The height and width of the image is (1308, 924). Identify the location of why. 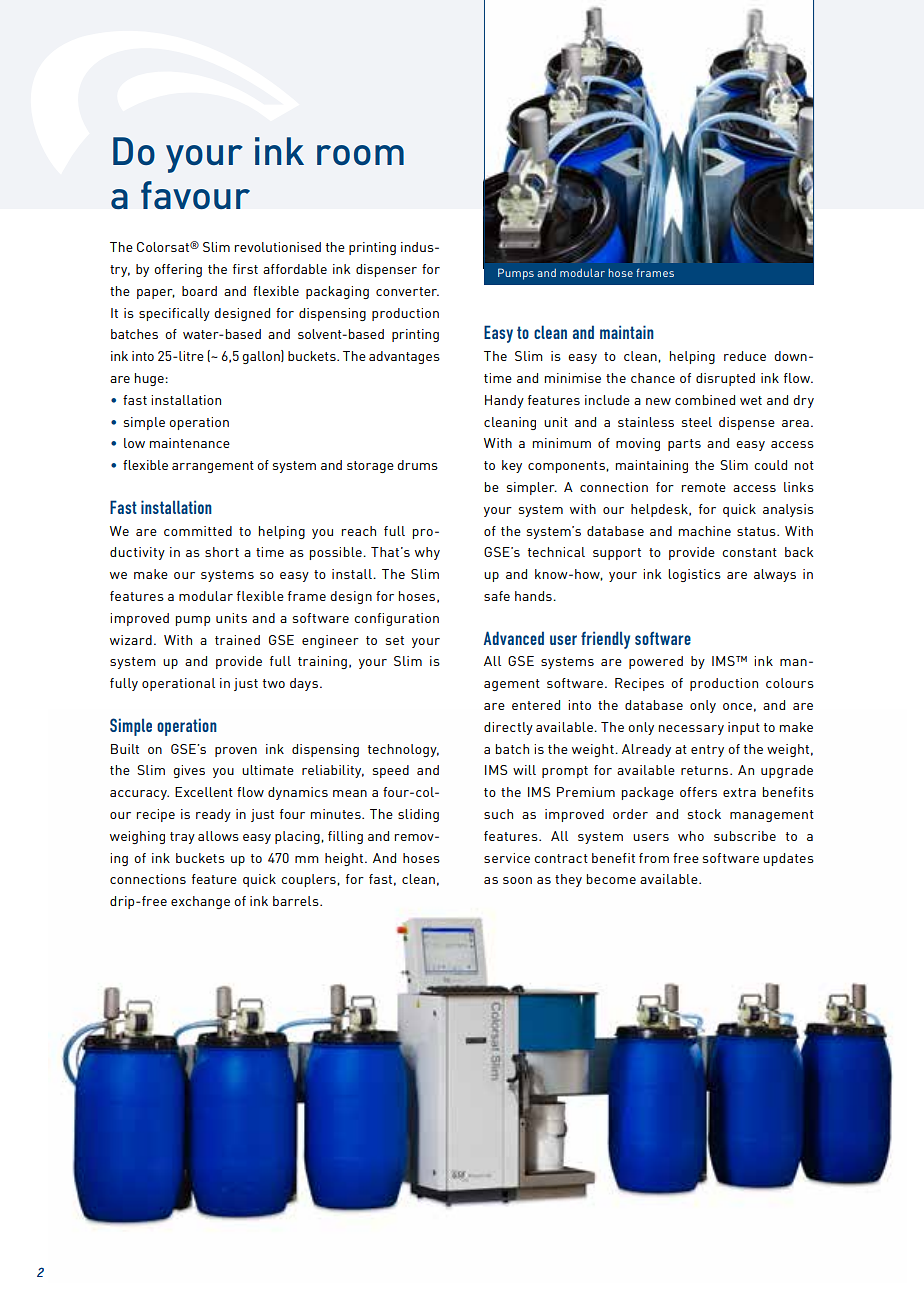
(427, 553).
